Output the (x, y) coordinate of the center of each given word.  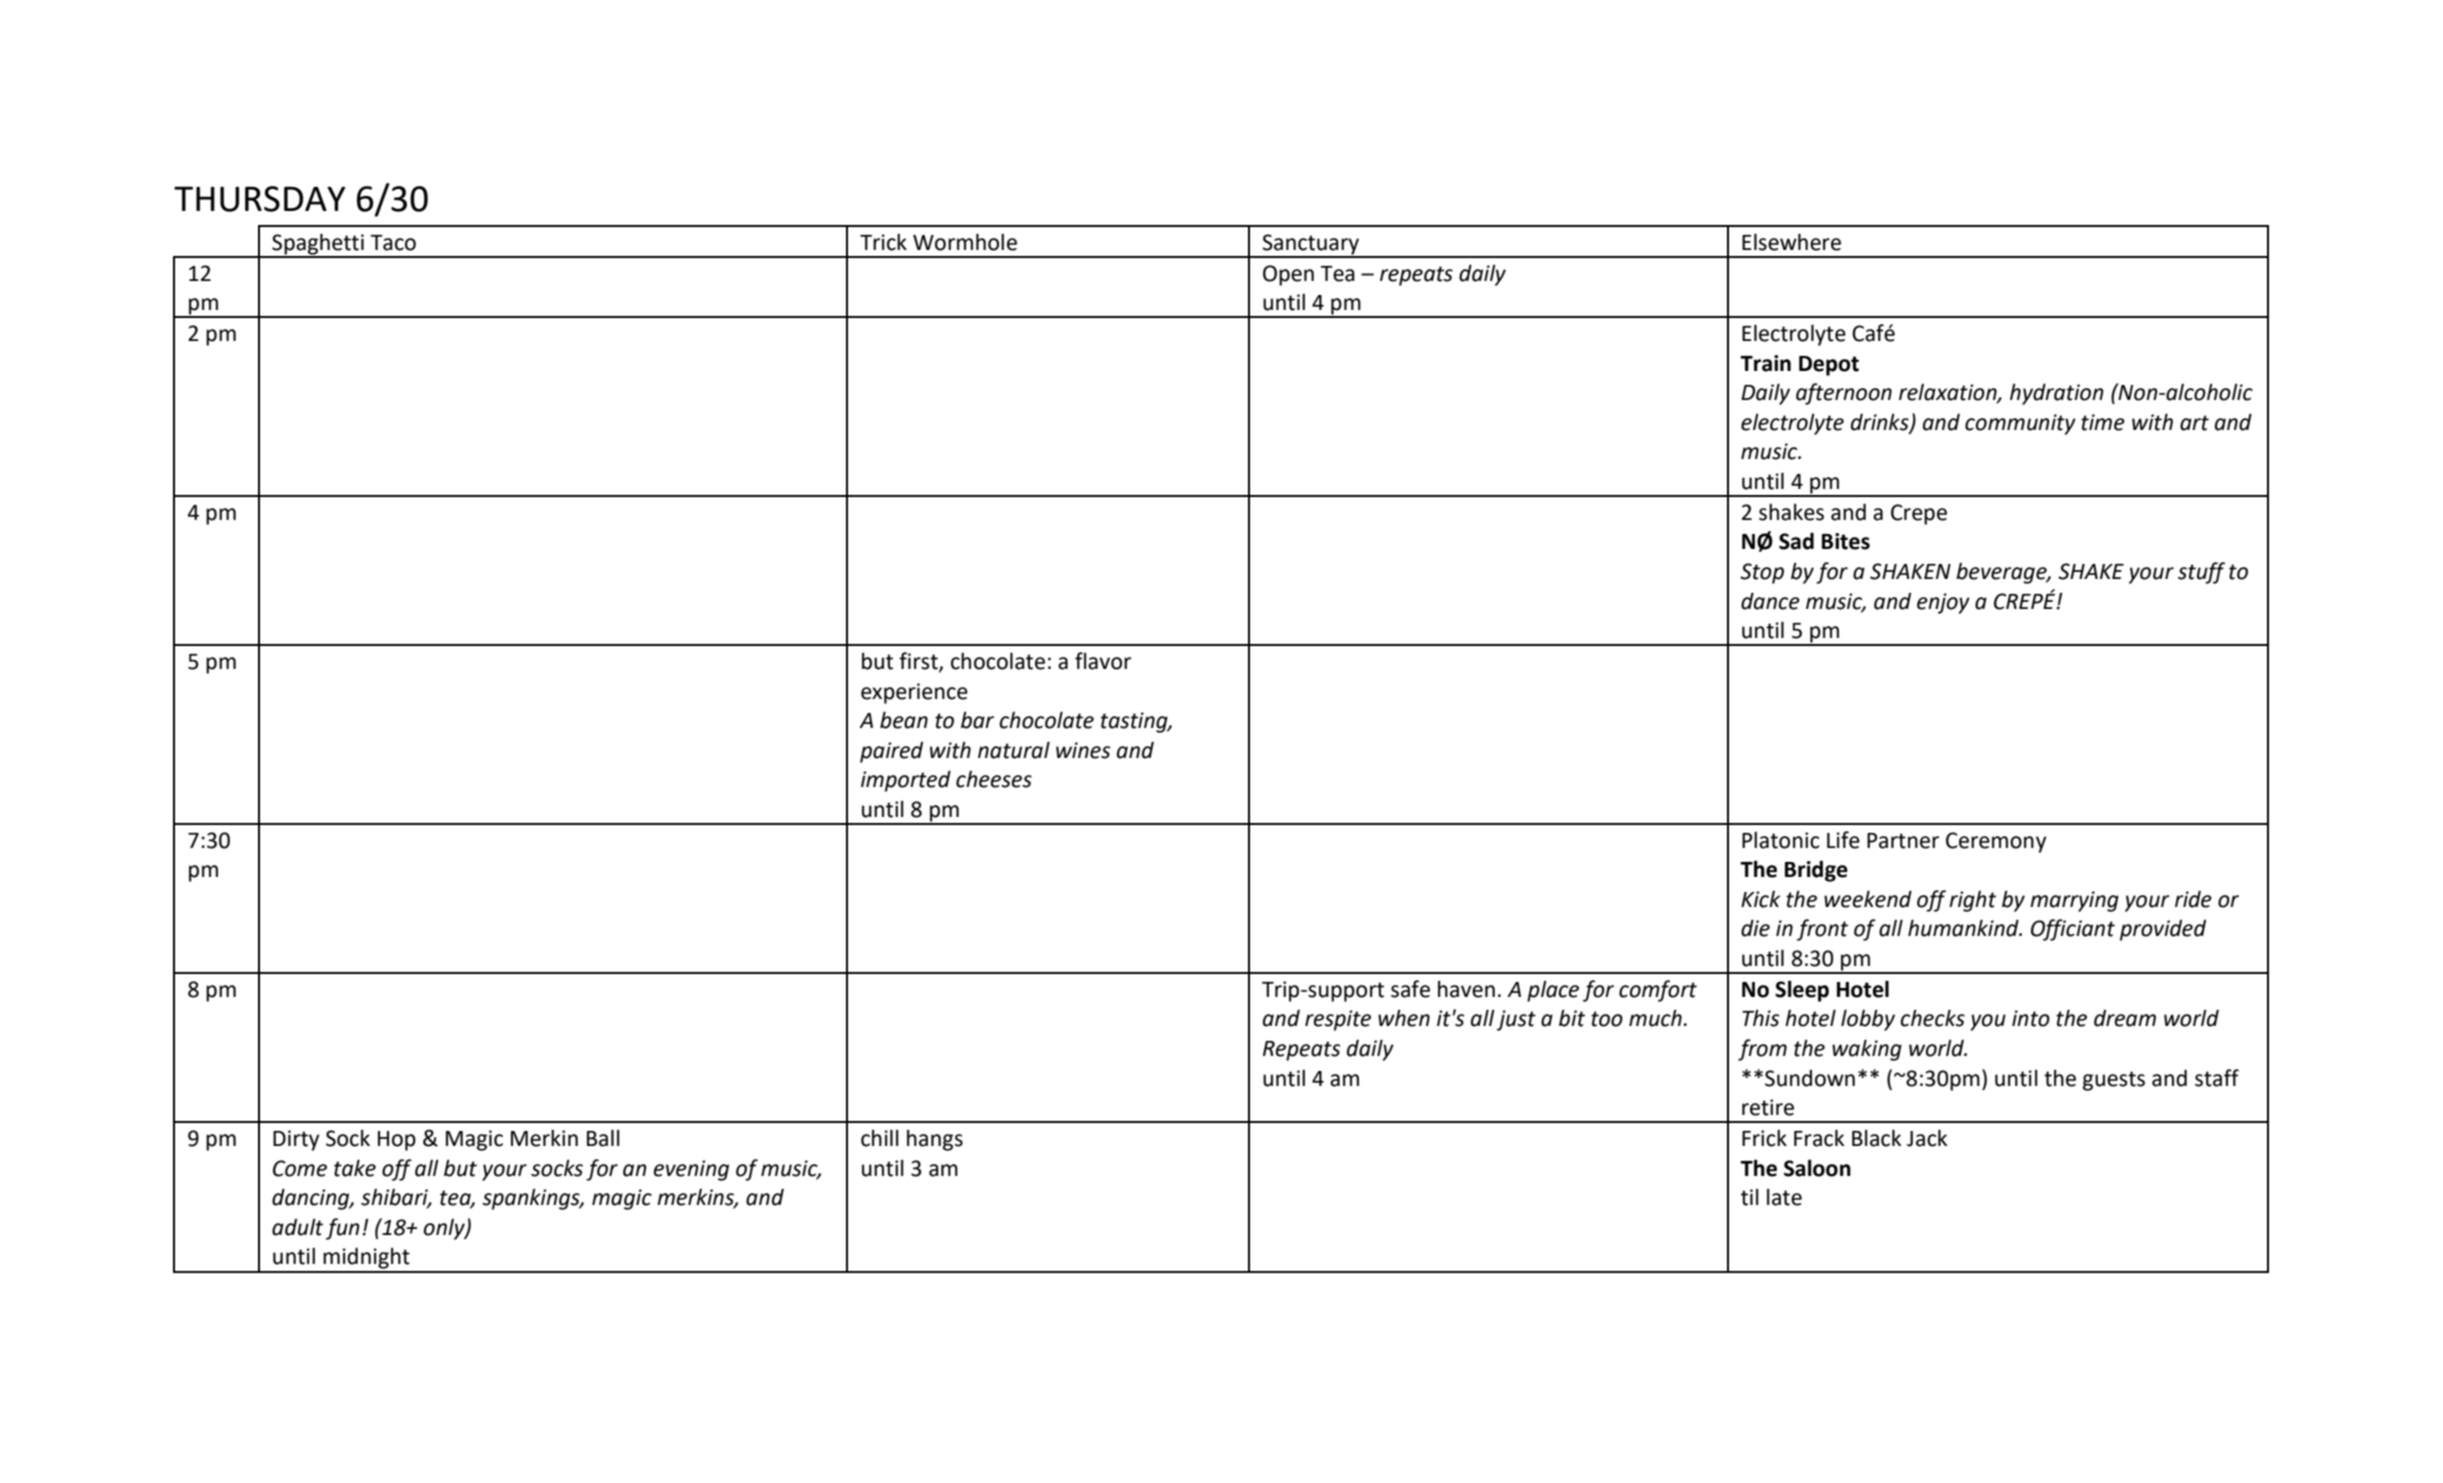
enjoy (1943, 603)
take (355, 1168)
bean (904, 720)
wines (1083, 750)
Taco (393, 243)
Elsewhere (1791, 242)
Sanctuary (1311, 245)
